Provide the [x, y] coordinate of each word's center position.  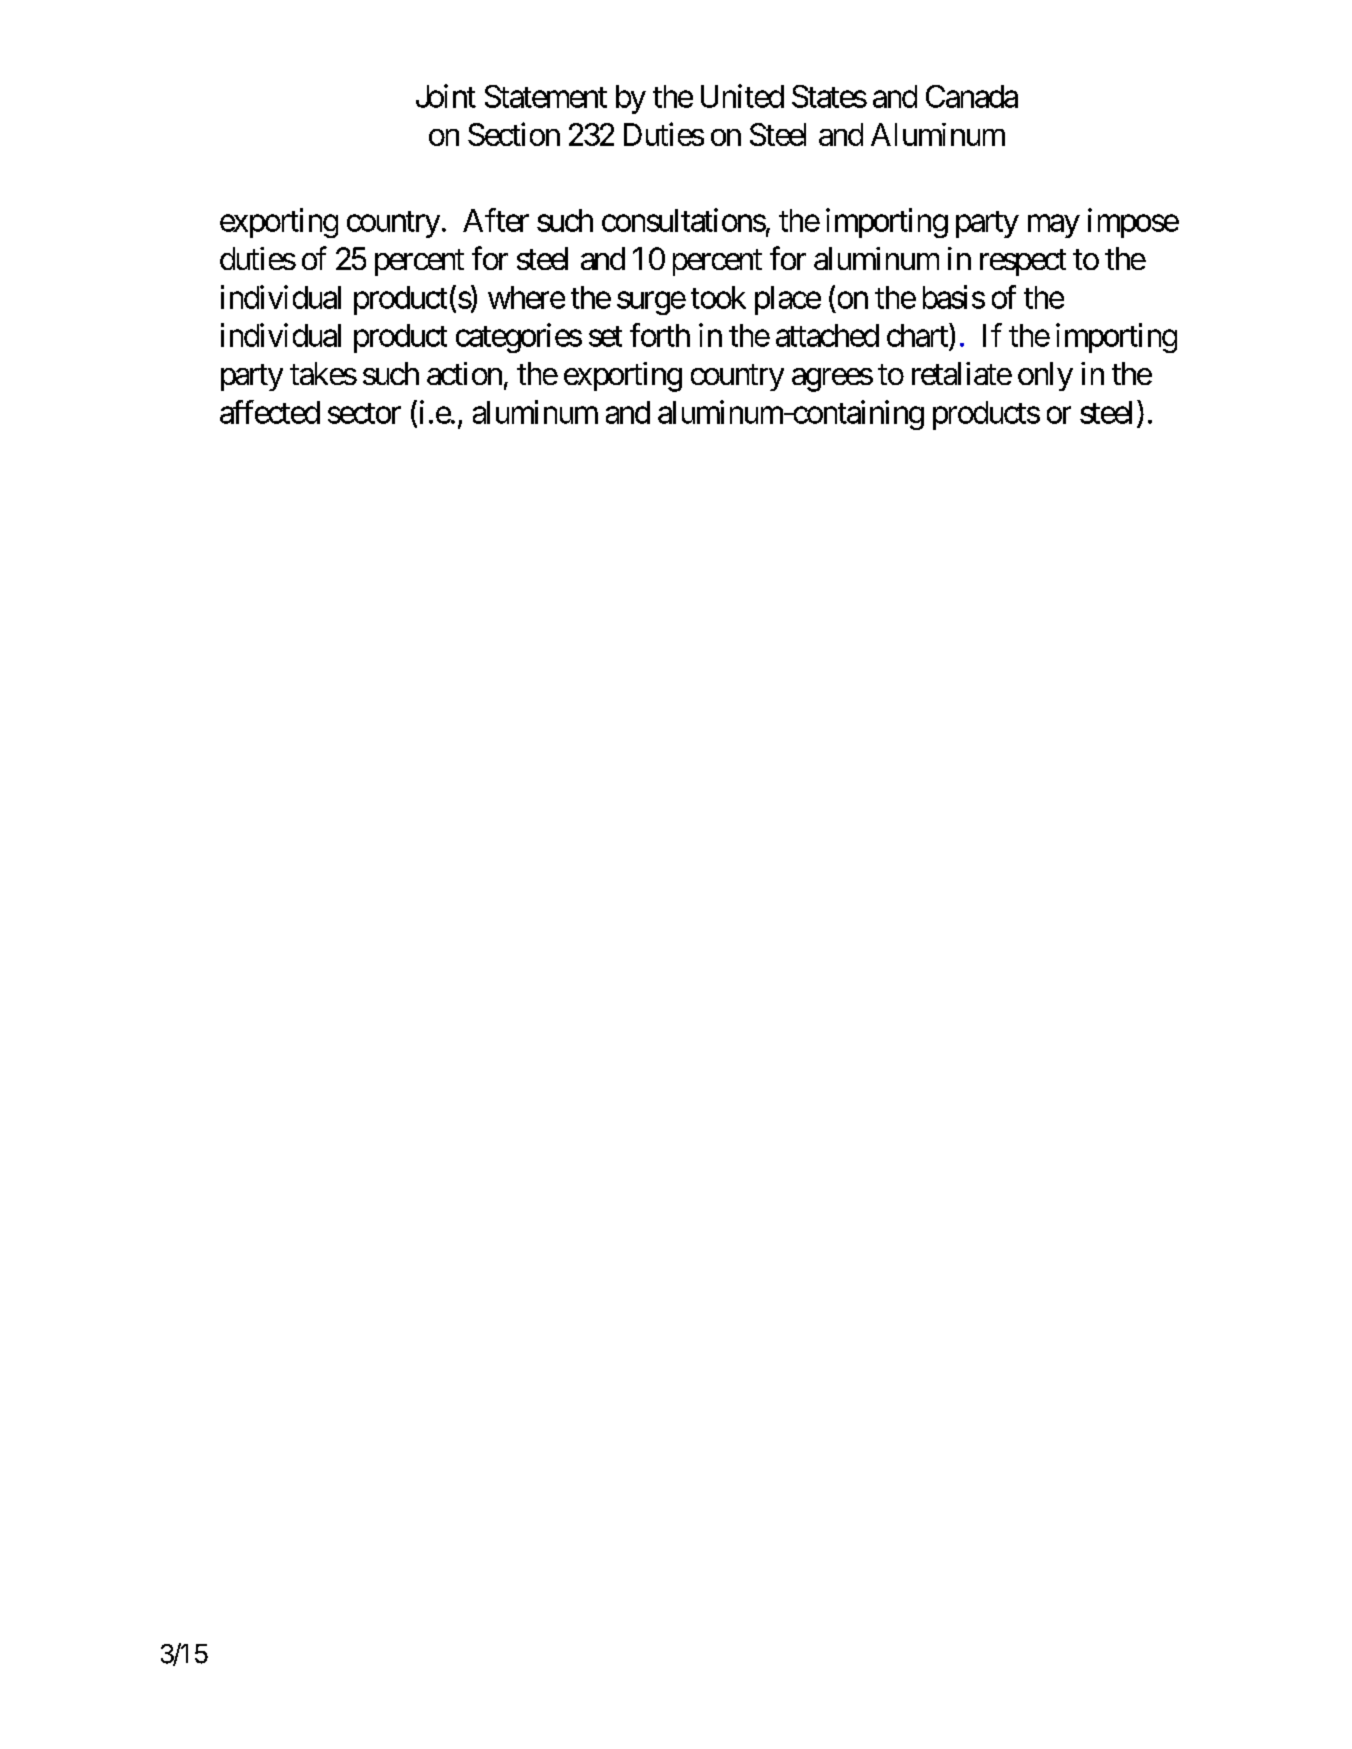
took [718, 297]
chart [918, 335]
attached [827, 335]
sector [364, 413]
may [1054, 226]
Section [514, 134]
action [464, 373]
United [742, 96]
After [496, 220]
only [1045, 376]
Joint [446, 96]
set [605, 336]
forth [660, 335]
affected [270, 412]
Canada [972, 96]
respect [1023, 263]
